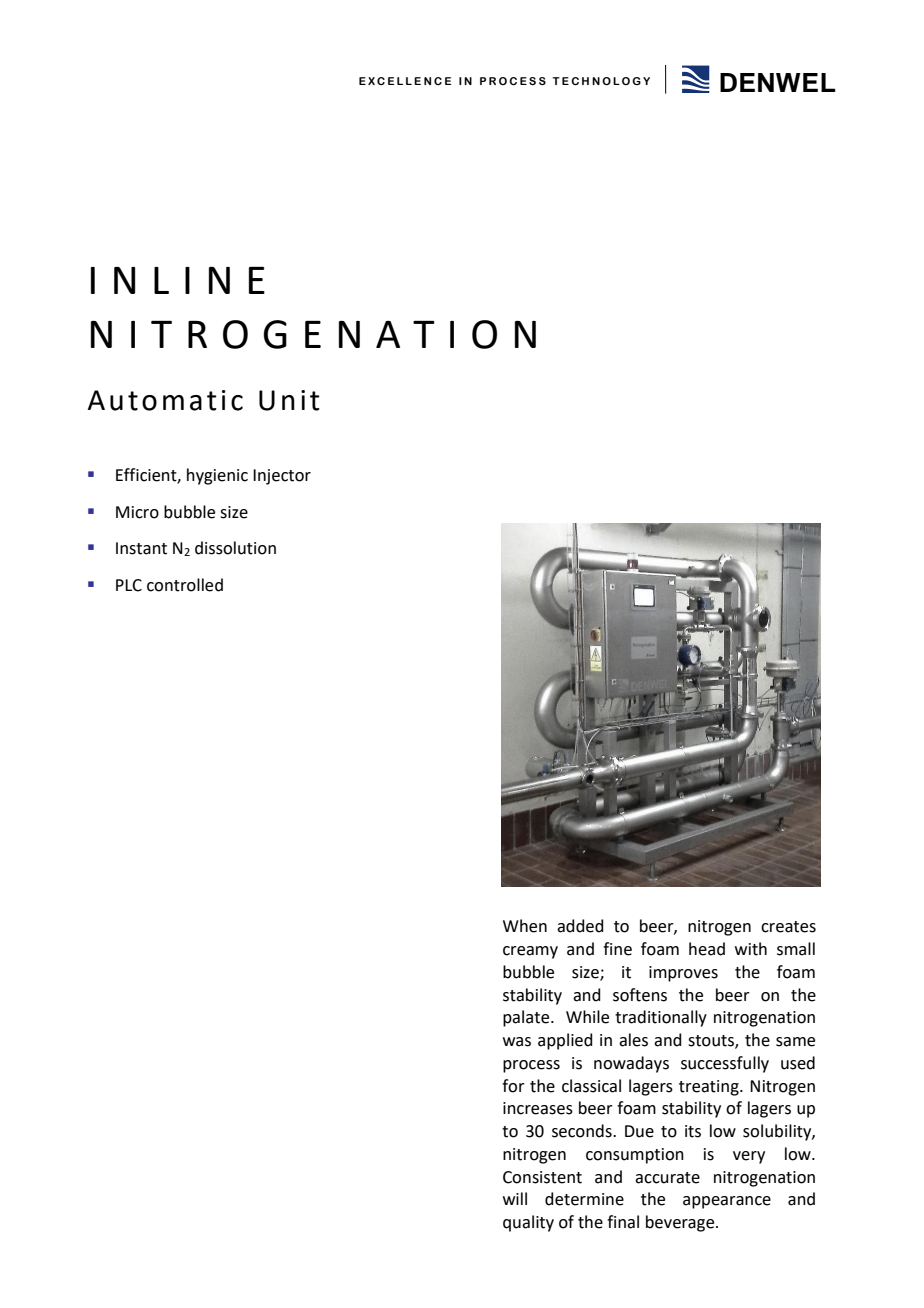 This document has width=924, height=1308. I want to click on will, so click(515, 1198).
